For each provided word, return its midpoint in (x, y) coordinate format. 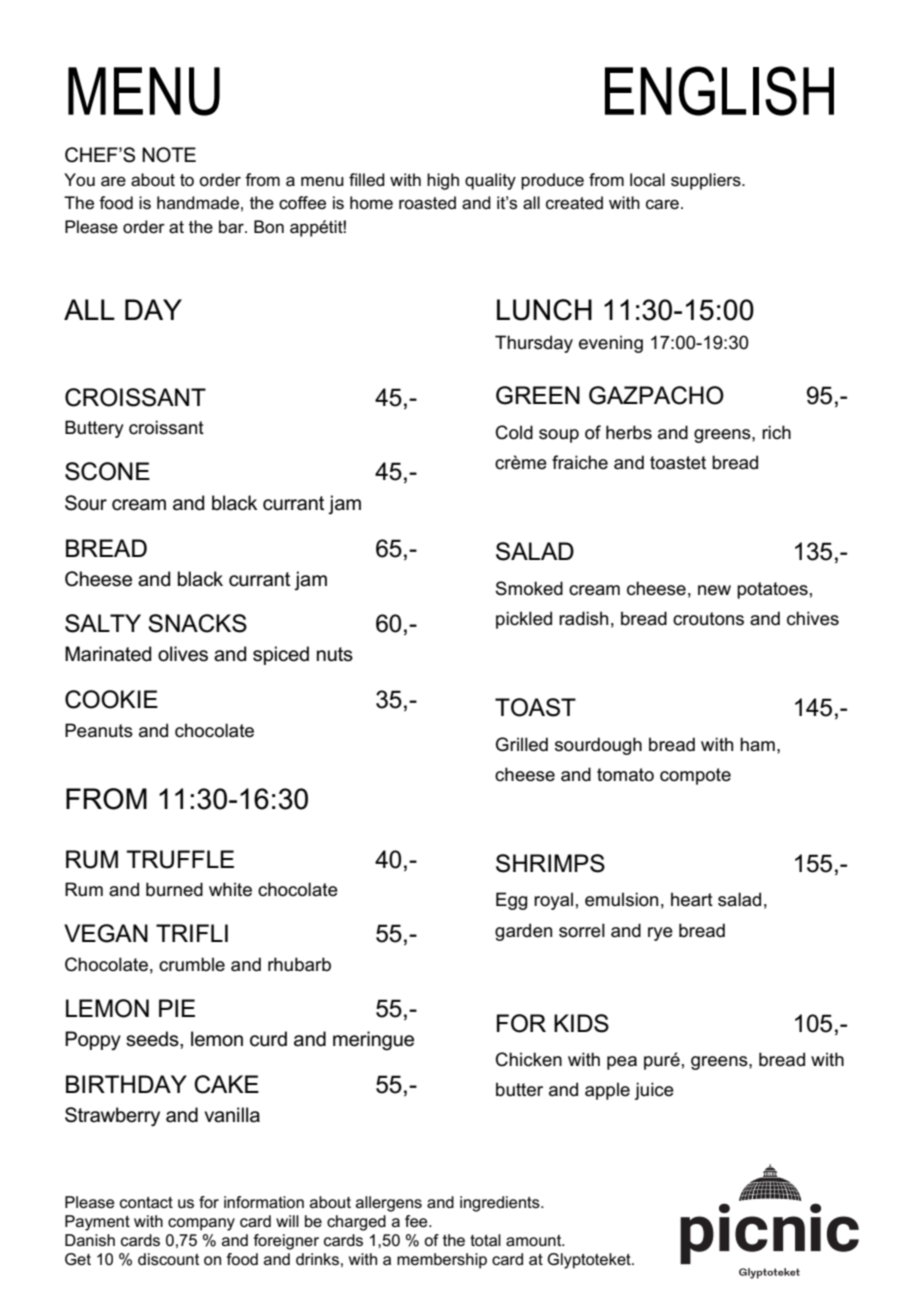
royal (553, 901)
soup (559, 436)
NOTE (169, 155)
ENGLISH (719, 91)
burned (174, 889)
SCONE (107, 471)
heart (692, 899)
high (443, 181)
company (201, 1224)
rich (776, 432)
